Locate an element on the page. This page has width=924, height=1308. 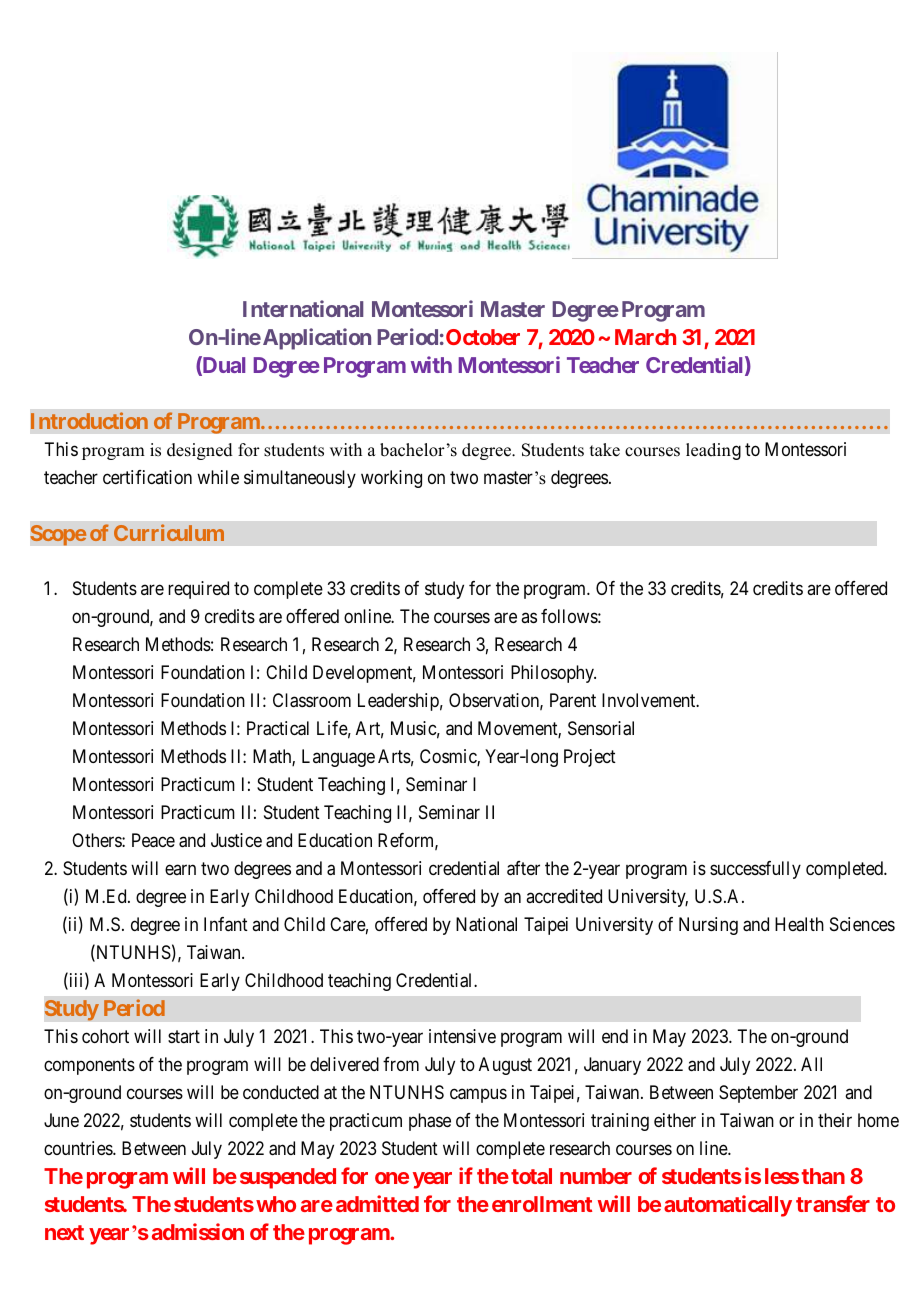
admission is located at coordinates (198, 1231).
